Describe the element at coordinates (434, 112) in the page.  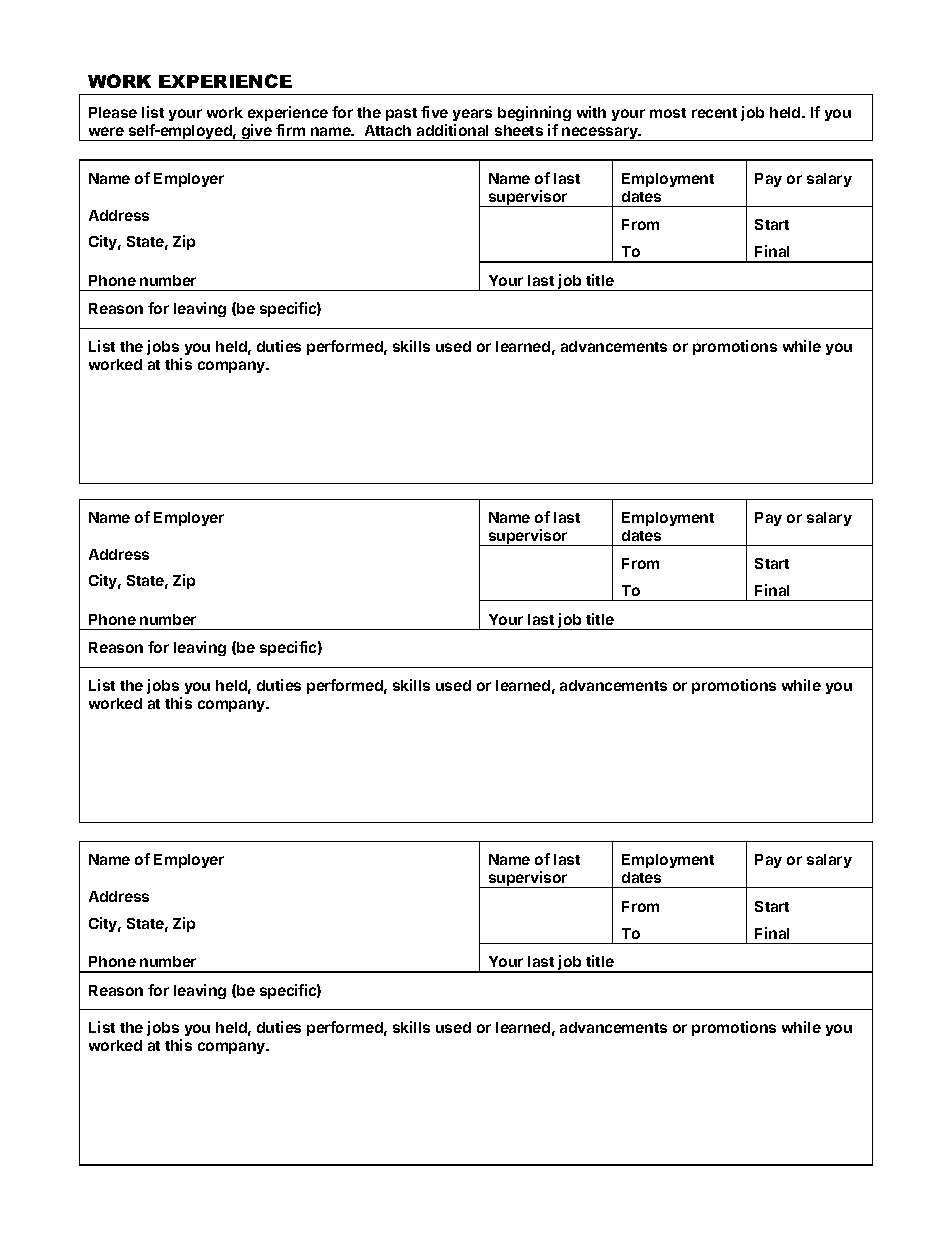
I see `five` at that location.
